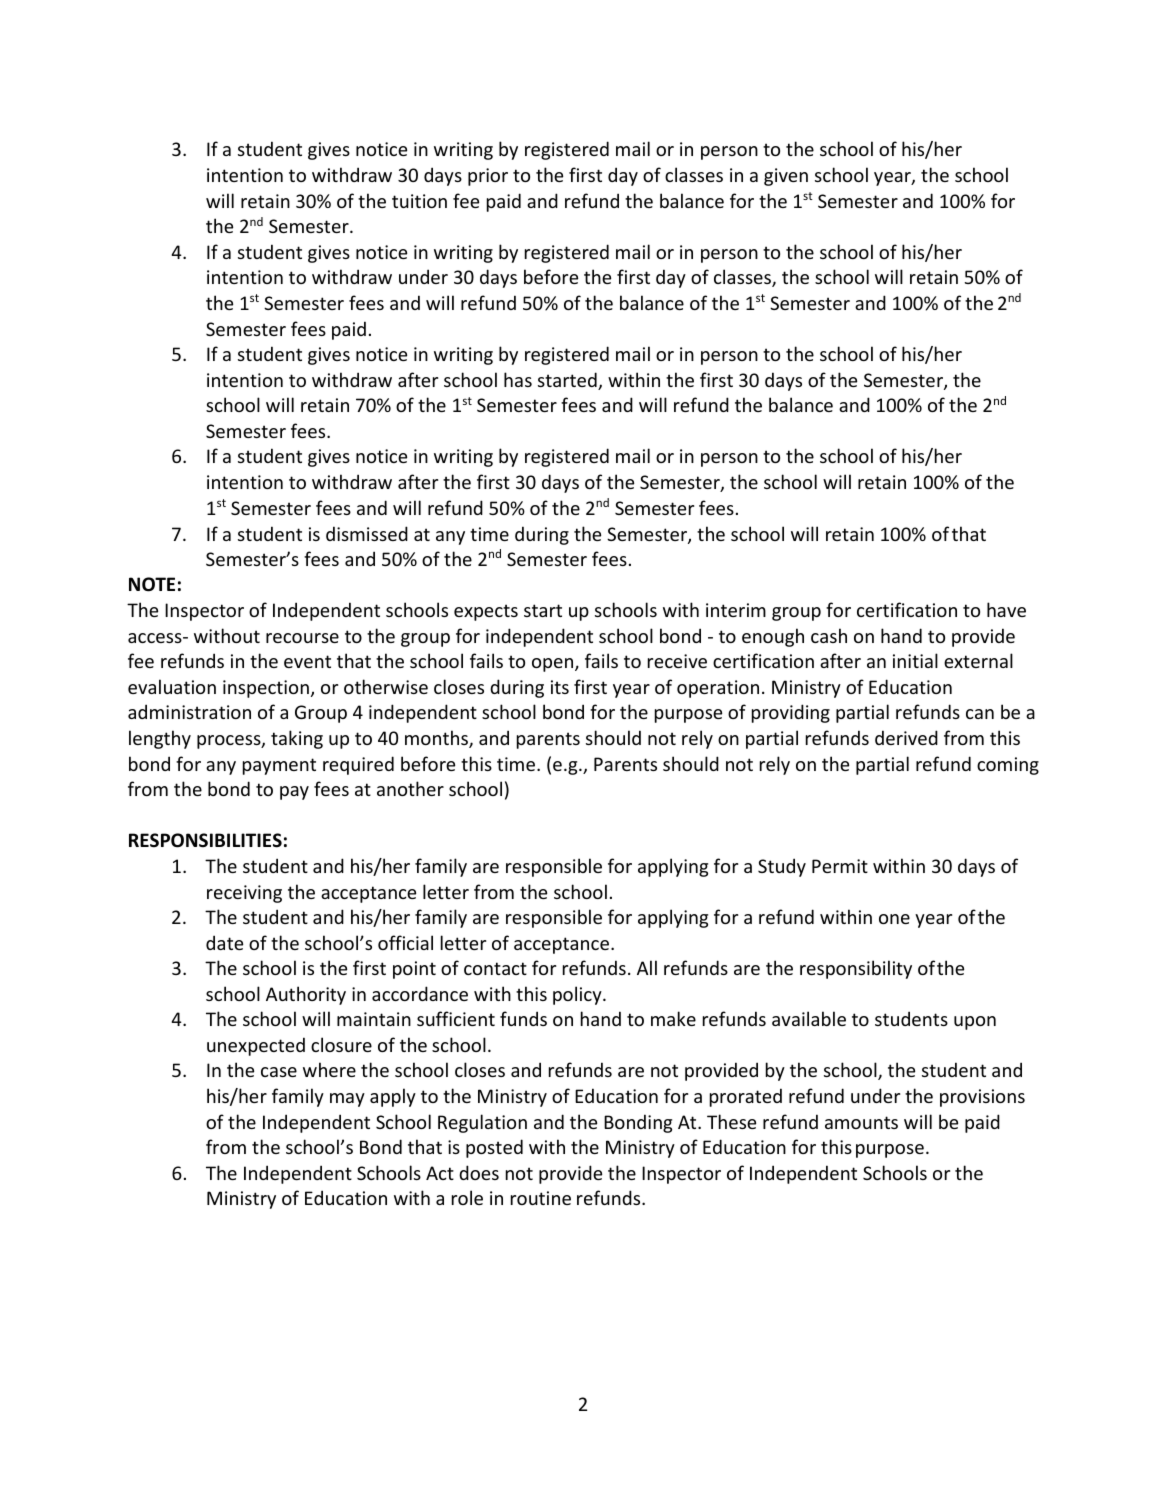 This screenshot has height=1509, width=1166. Describe the element at coordinates (840, 866) in the screenshot. I see `Permit` at that location.
